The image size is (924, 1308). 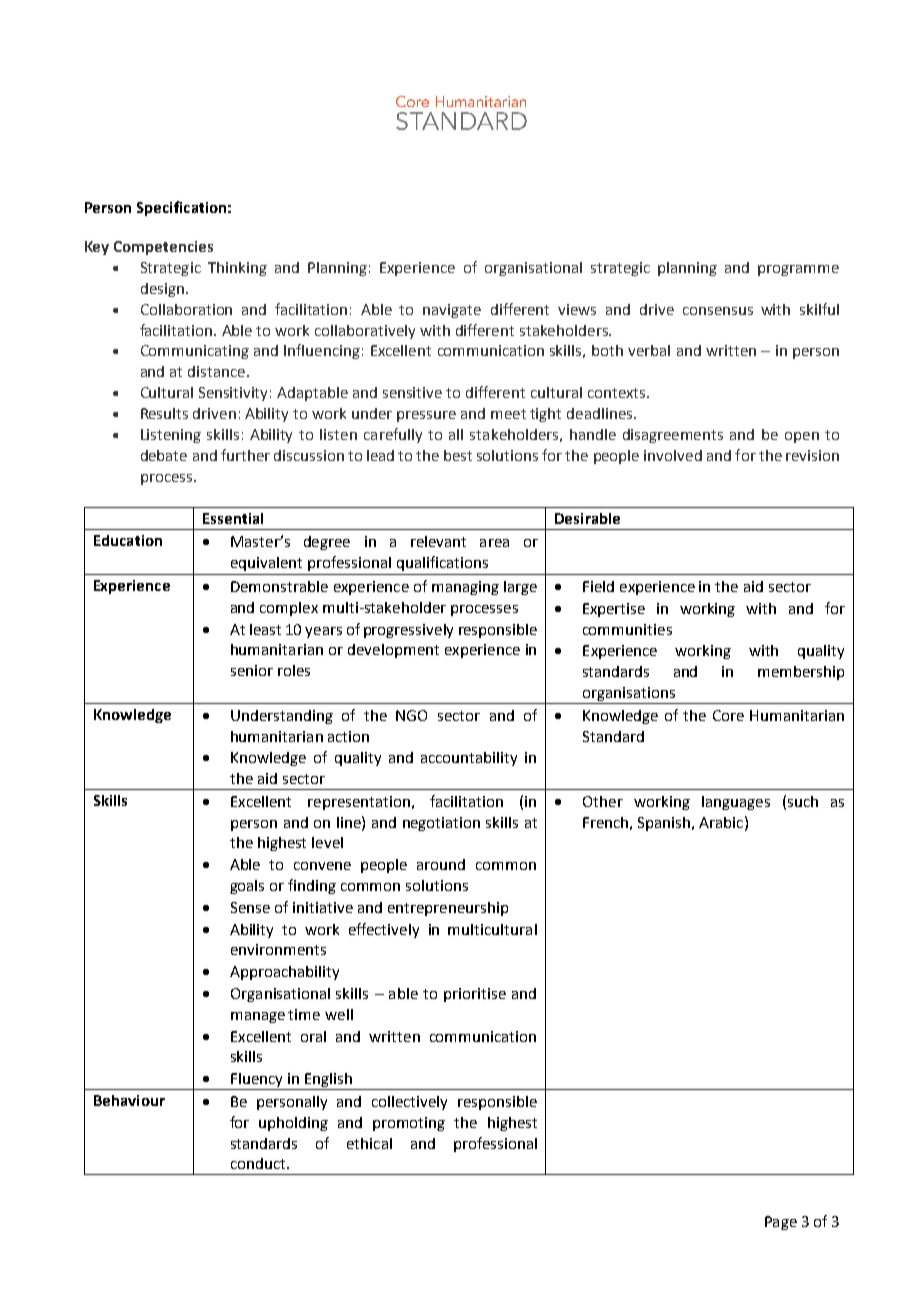 What do you see at coordinates (409, 1124) in the screenshot?
I see `promoting` at bounding box center [409, 1124].
